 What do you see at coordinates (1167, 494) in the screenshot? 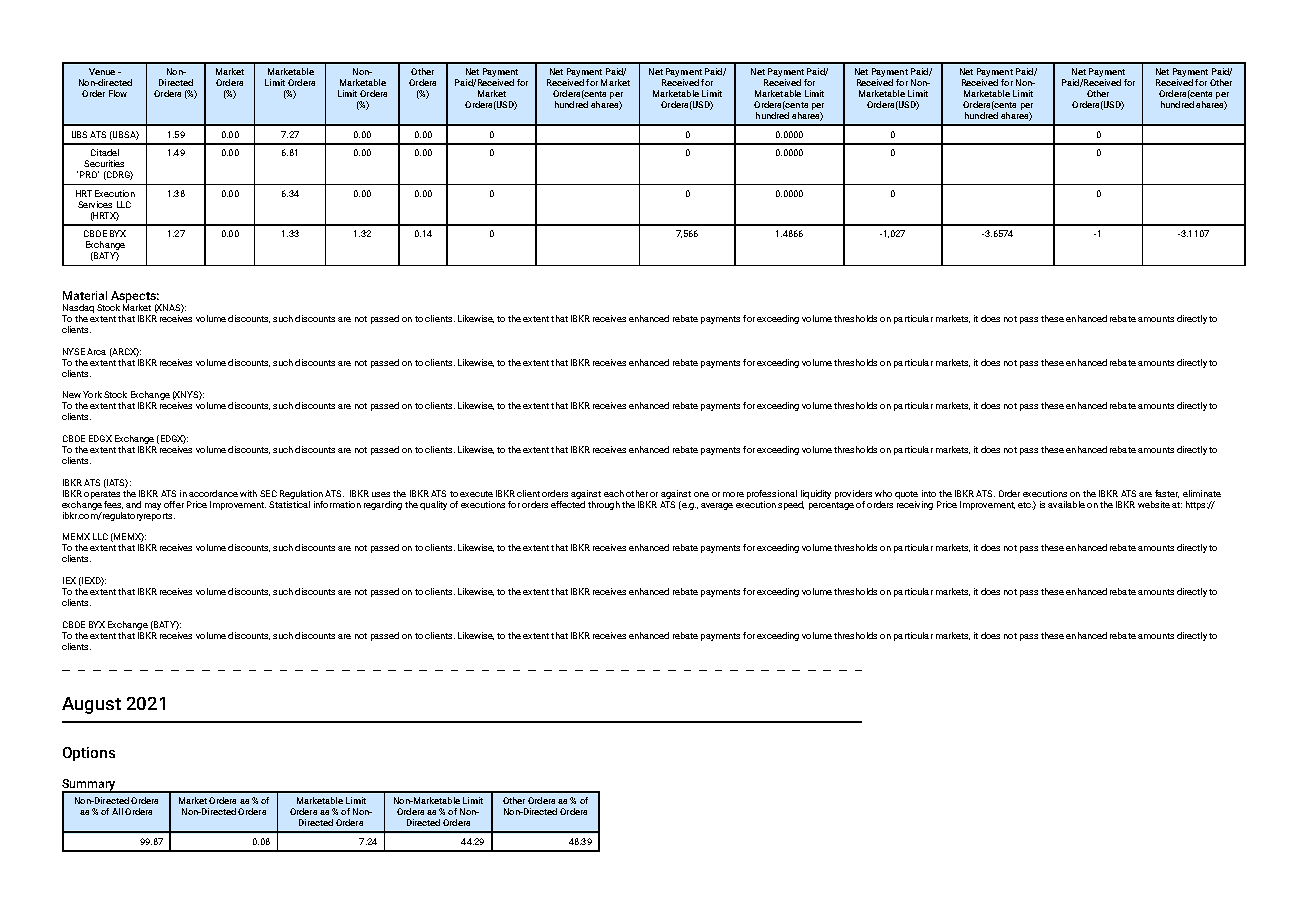
I see `faster` at bounding box center [1167, 494].
